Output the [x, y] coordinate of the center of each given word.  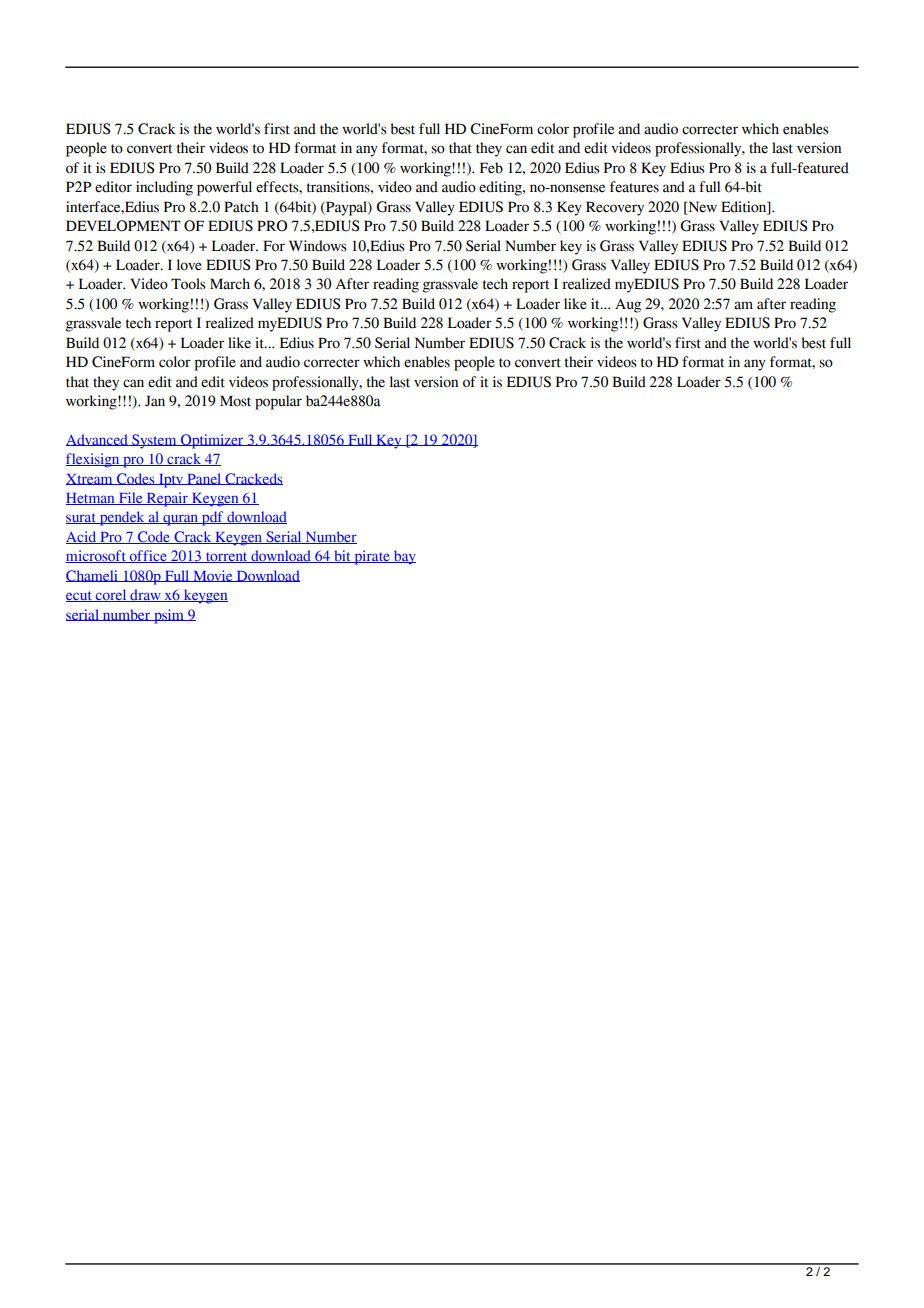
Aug [628, 305]
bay [404, 557]
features [634, 187]
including [164, 188]
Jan [155, 401]
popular [278, 402]
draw [145, 595]
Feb [491, 168]
